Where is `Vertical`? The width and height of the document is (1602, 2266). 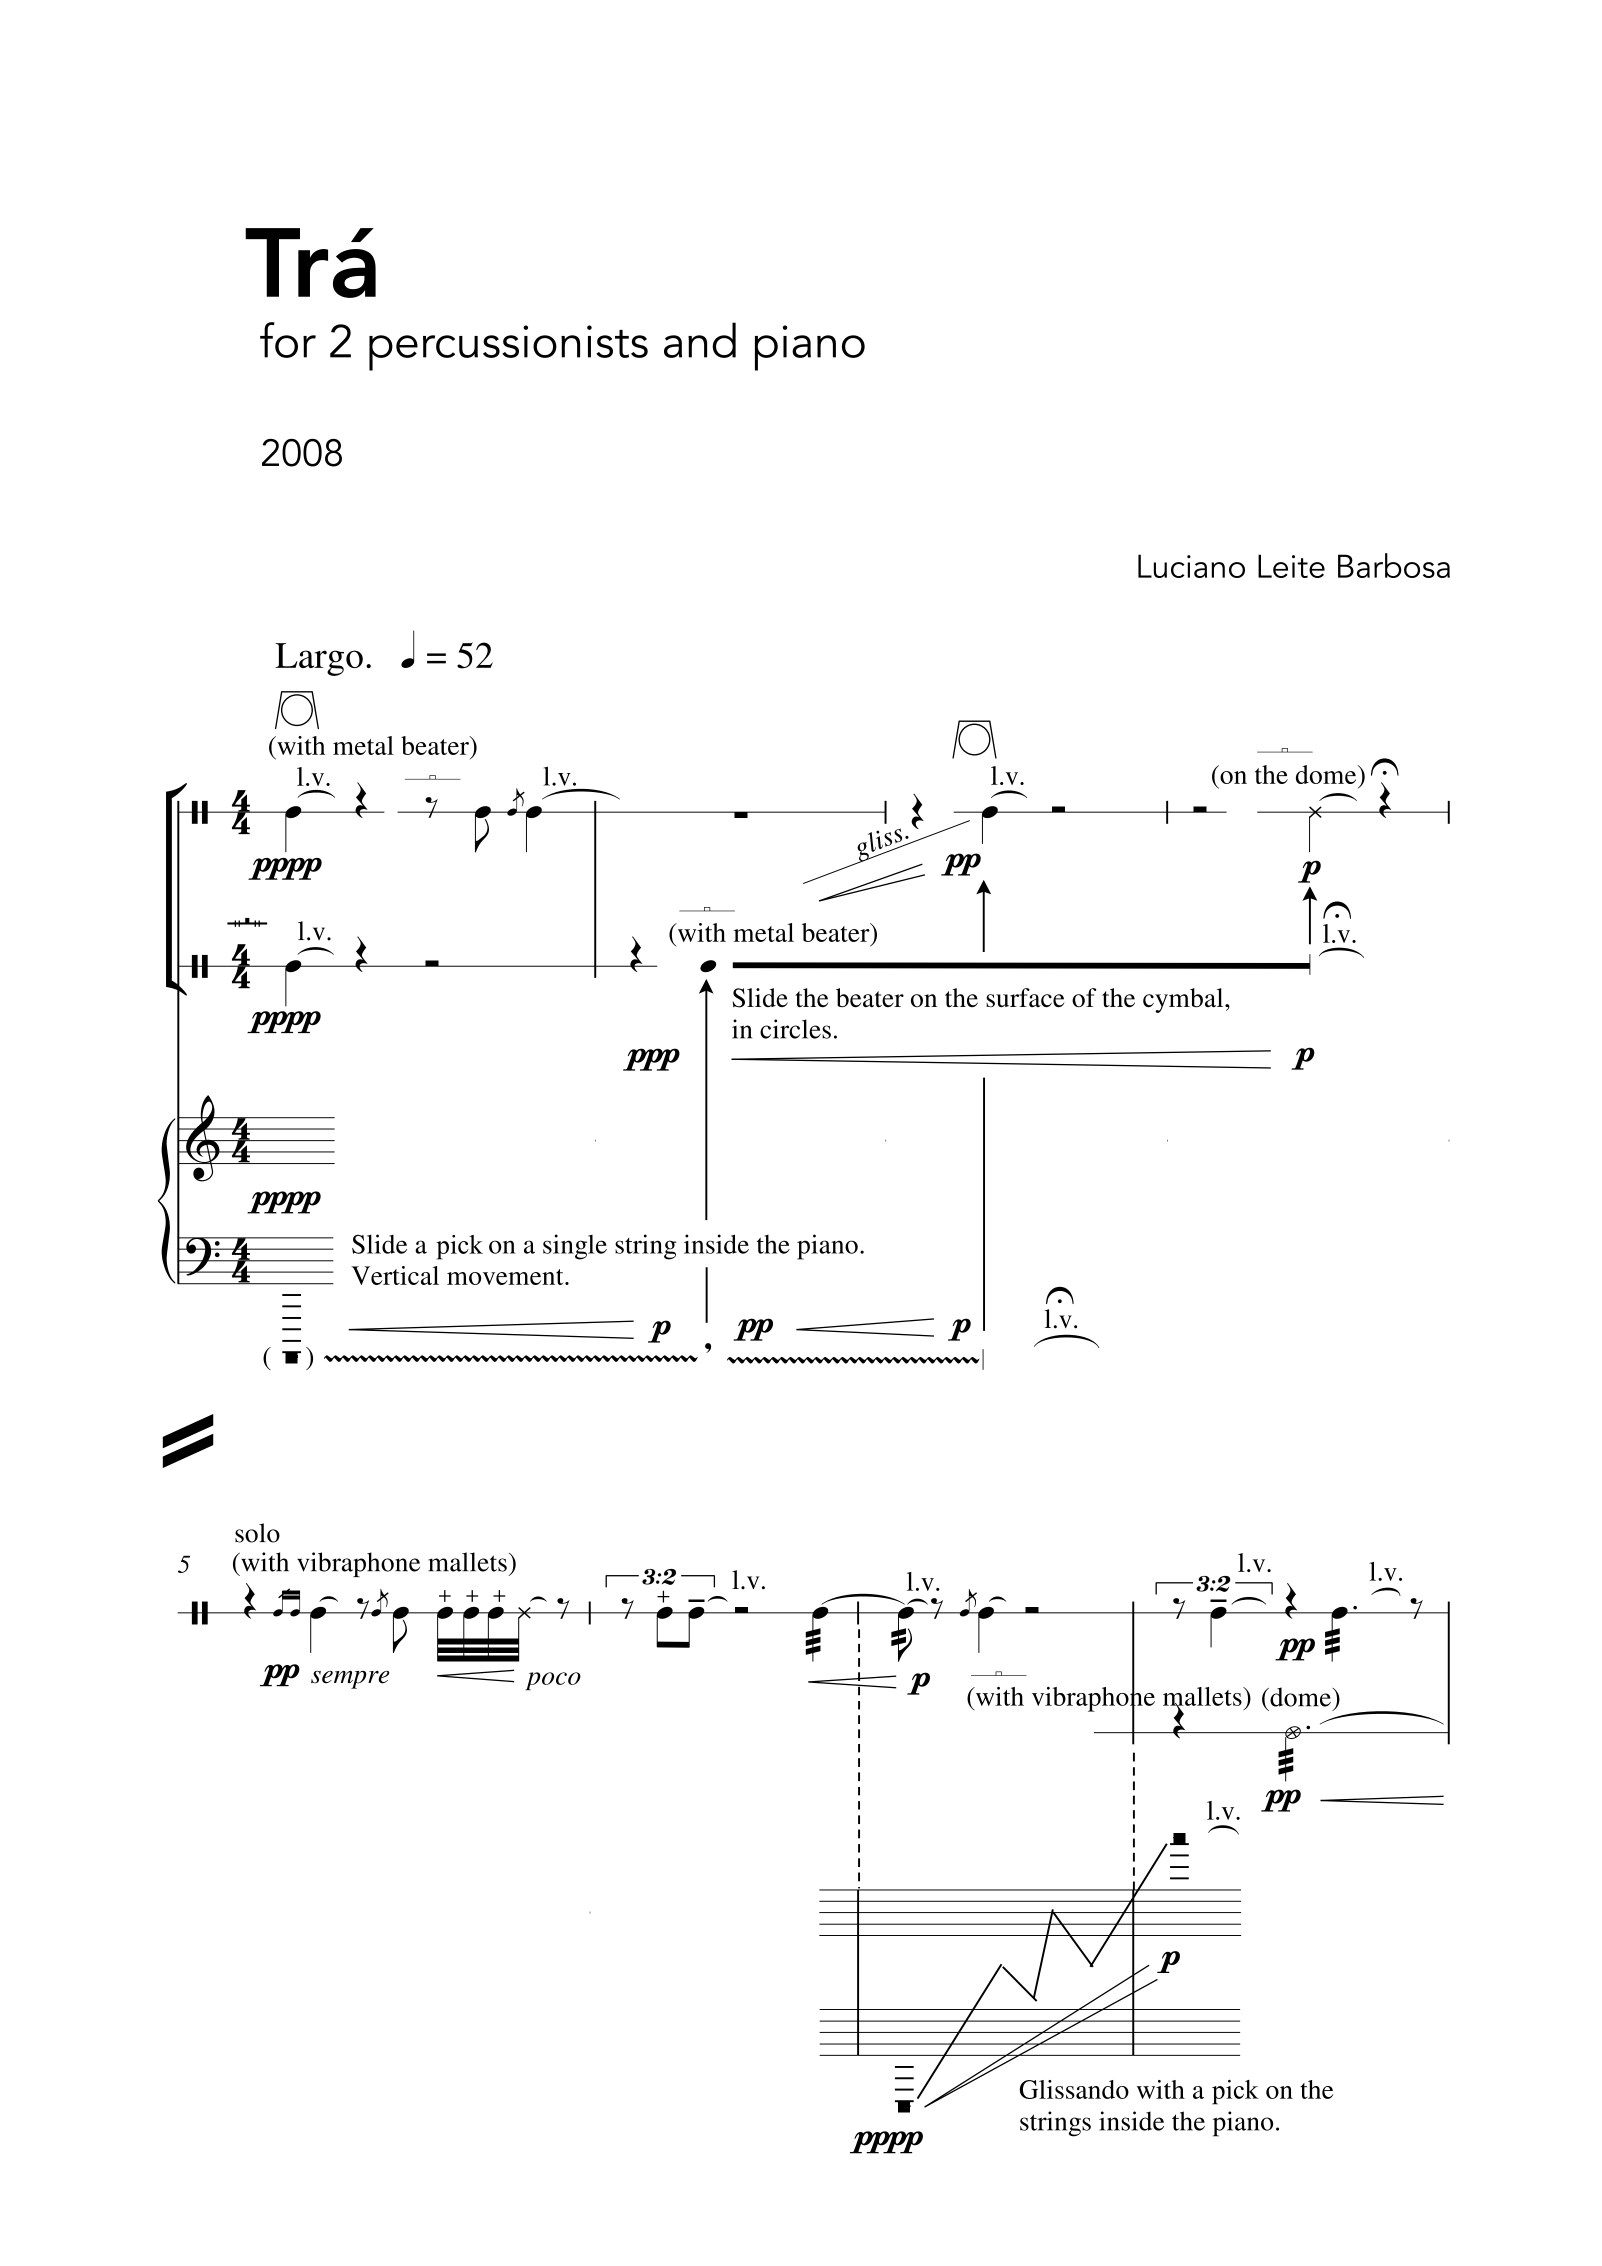
Vertical is located at coordinates (395, 1275).
